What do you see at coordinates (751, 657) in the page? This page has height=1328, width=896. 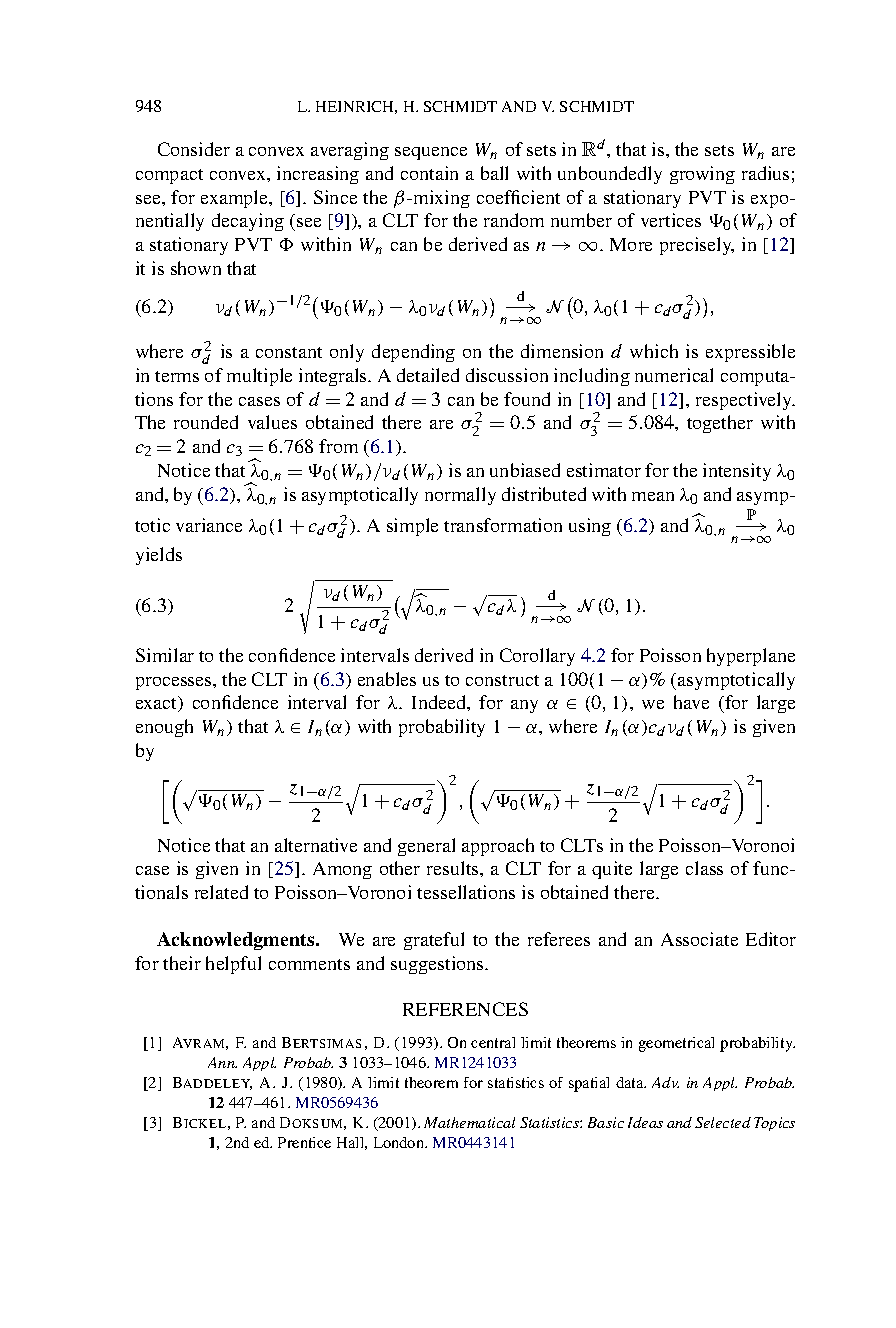 I see `hyperplane` at bounding box center [751, 657].
